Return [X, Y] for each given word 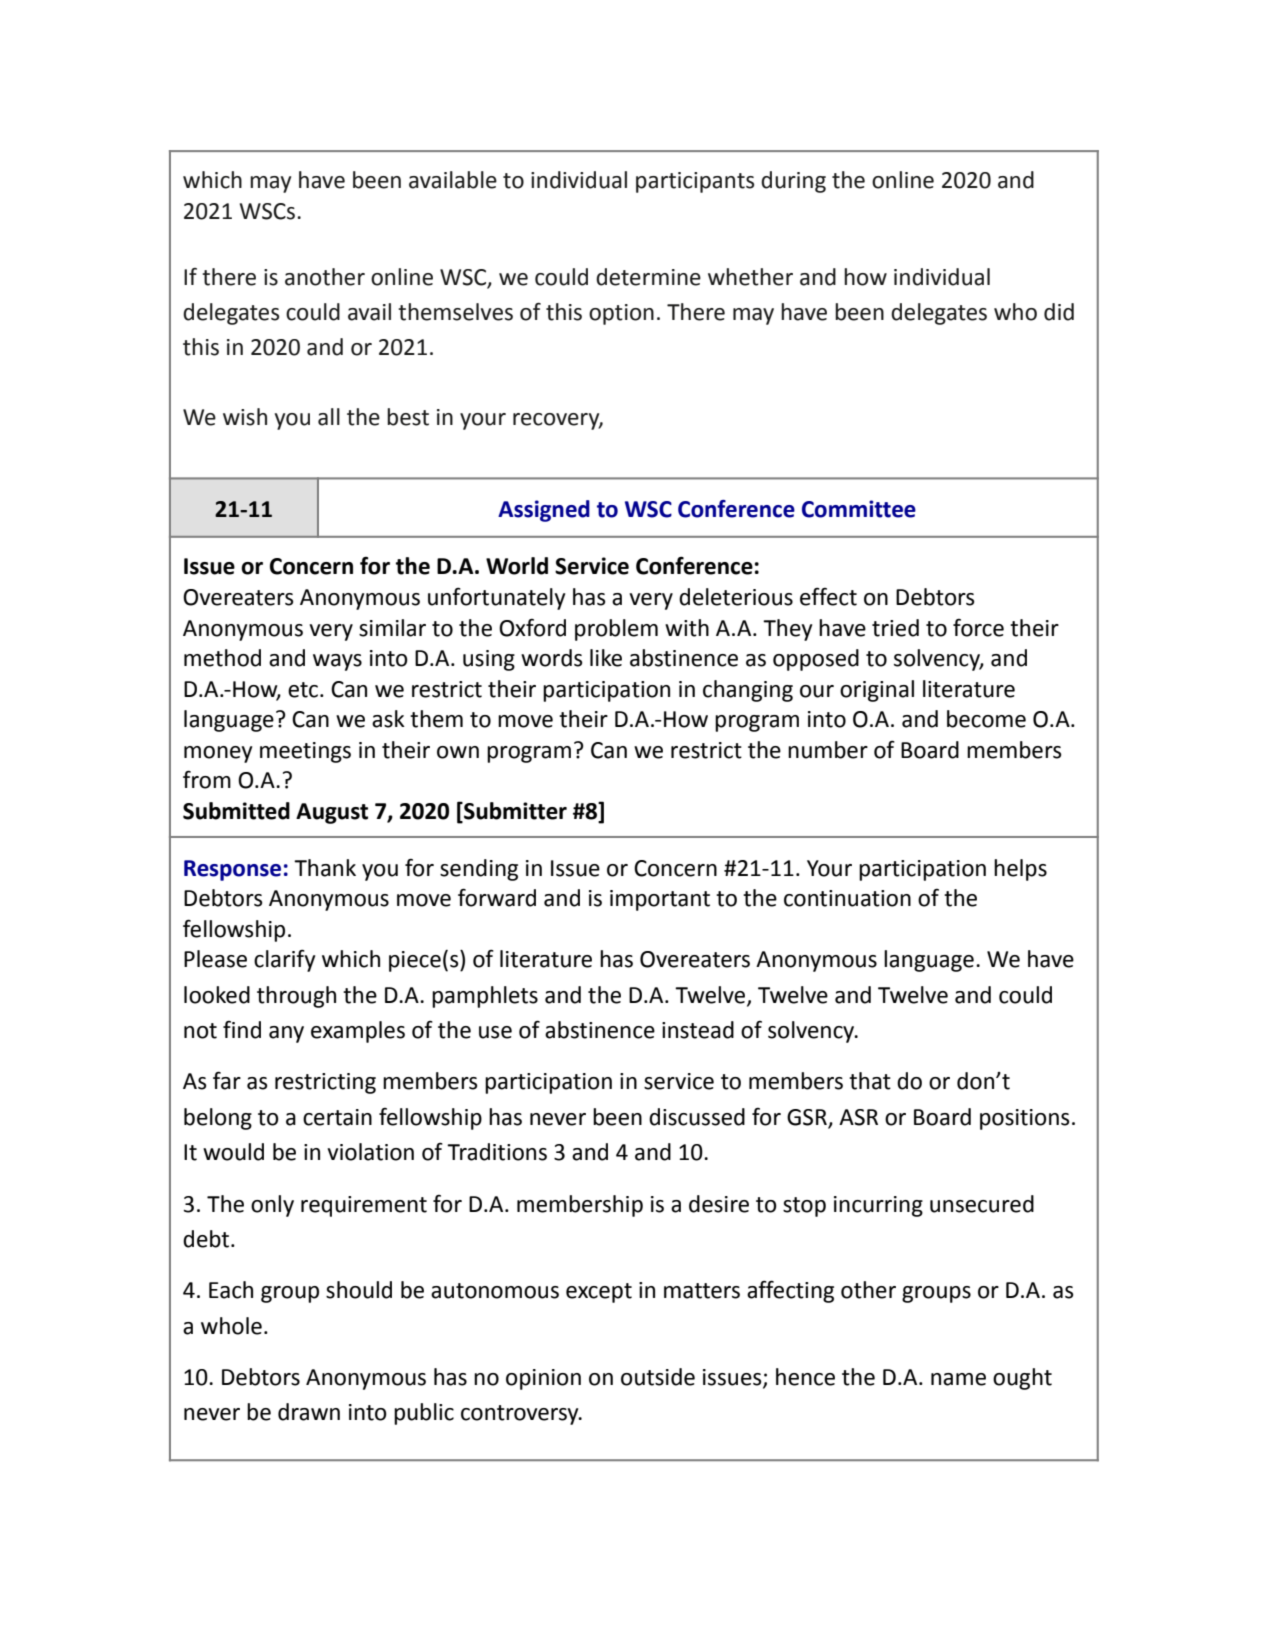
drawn [309, 1412]
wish [245, 417]
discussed [697, 1117]
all [329, 417]
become [986, 719]
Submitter [514, 811]
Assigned [544, 511]
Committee [859, 509]
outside [658, 1377]
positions [1025, 1119]
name [958, 1379]
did [1059, 312]
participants [695, 182]
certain [337, 1117]
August [332, 813]
